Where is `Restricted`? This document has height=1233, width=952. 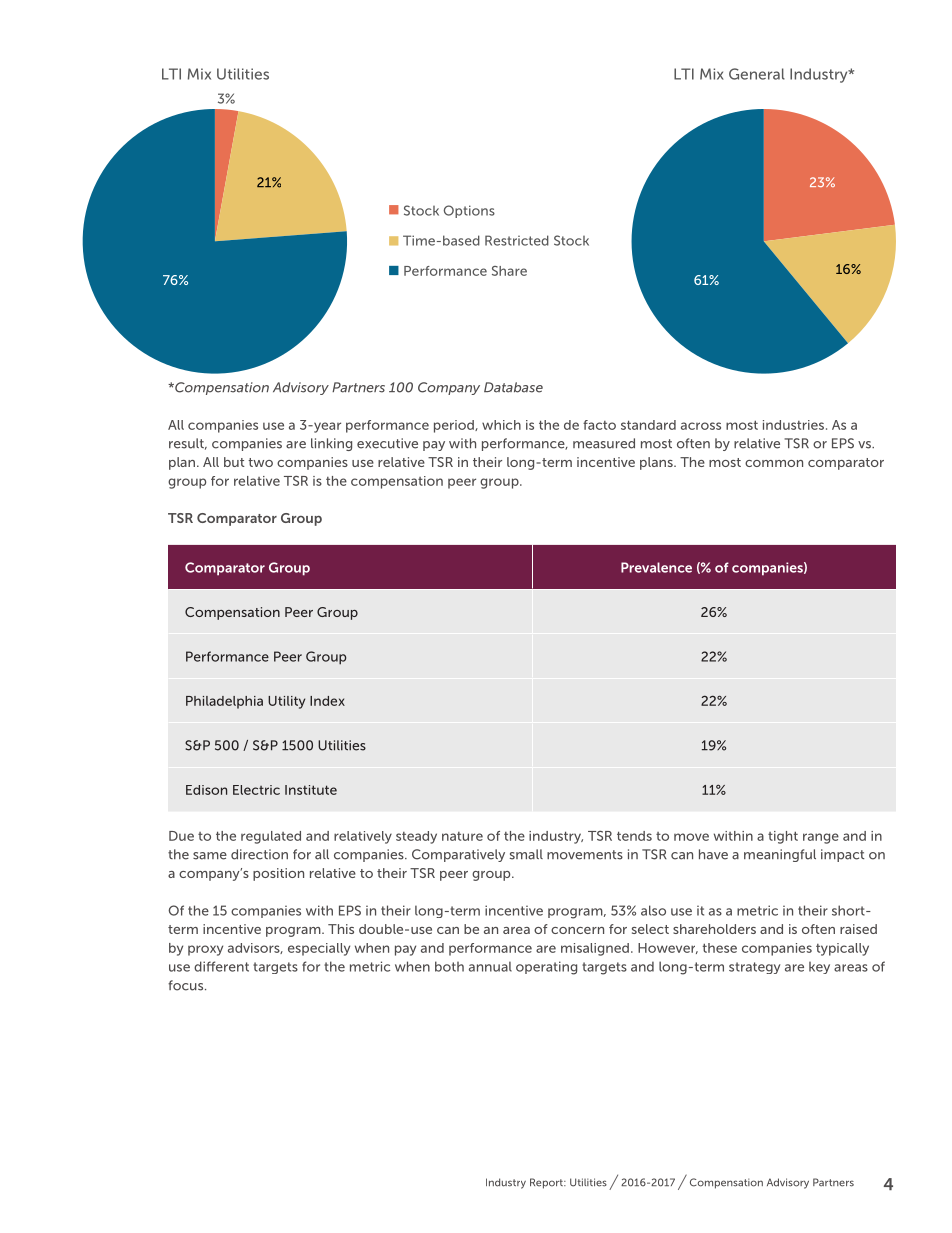
Restricted is located at coordinates (517, 240).
